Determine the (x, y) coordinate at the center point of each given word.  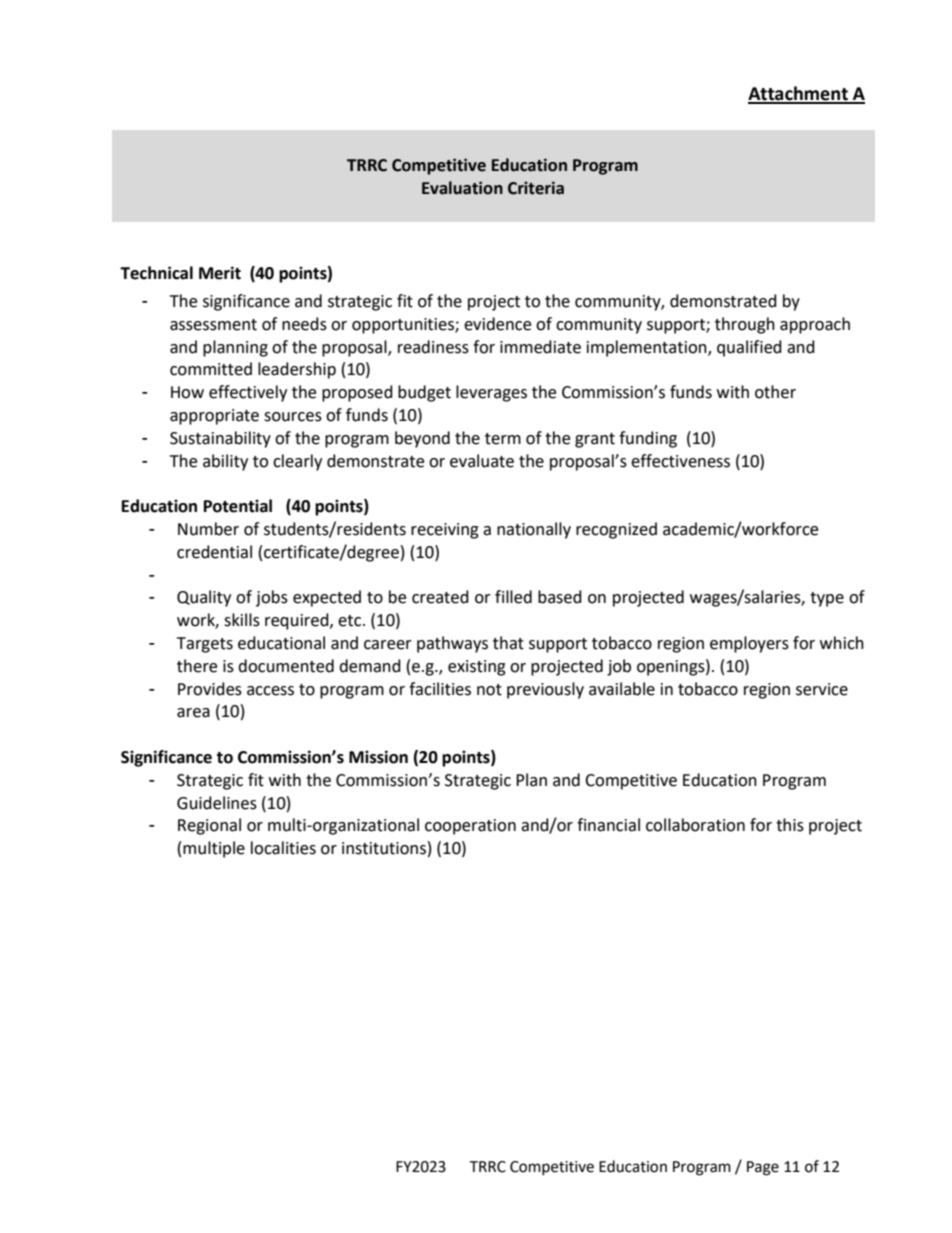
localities (283, 848)
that (508, 643)
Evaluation (462, 188)
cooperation (470, 827)
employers (749, 644)
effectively (248, 393)
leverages (491, 393)
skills (242, 620)
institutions (384, 848)
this (790, 825)
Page (763, 1168)
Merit (220, 273)
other (775, 392)
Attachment (799, 94)
